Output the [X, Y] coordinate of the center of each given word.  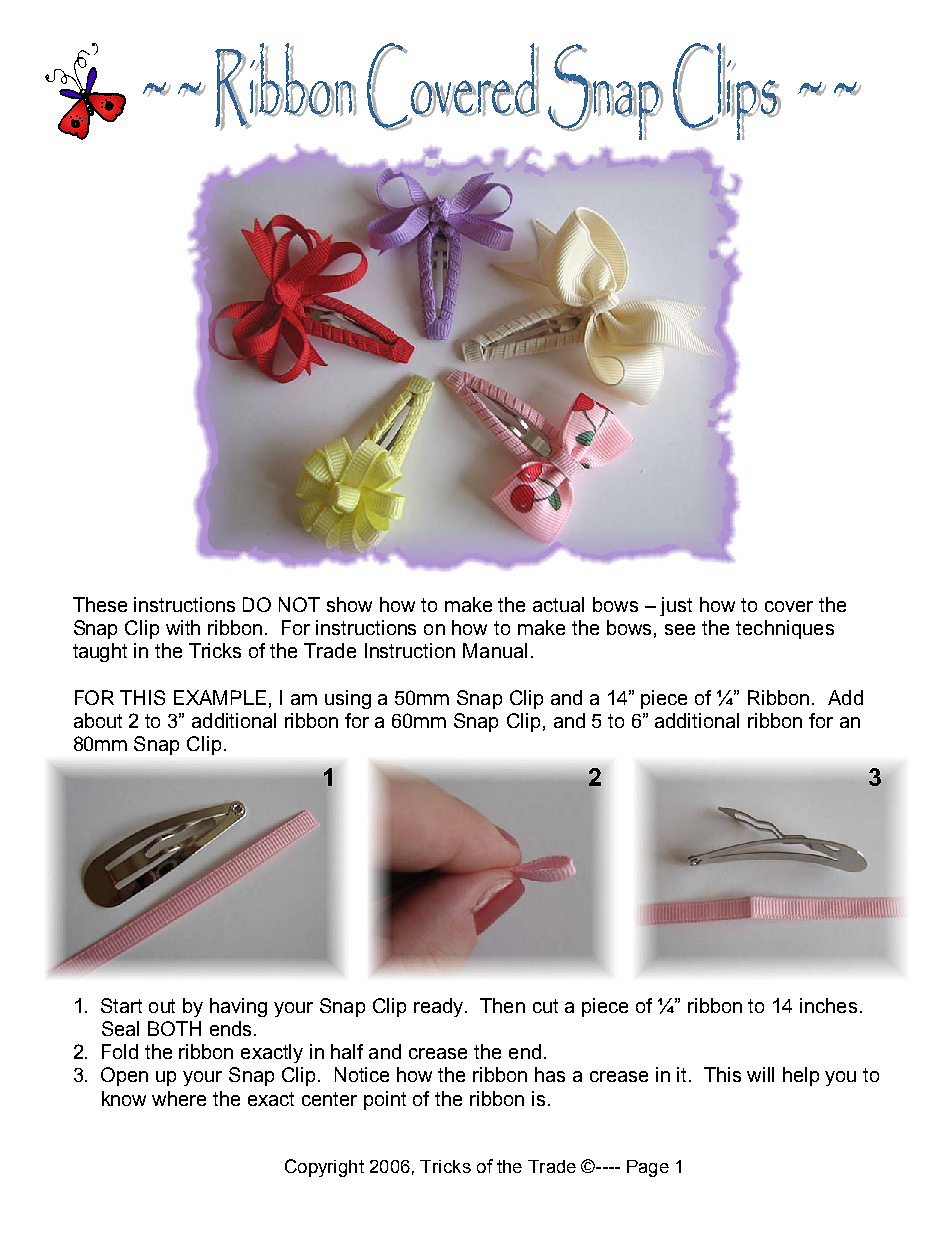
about [98, 720]
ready [440, 1007]
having [238, 1007]
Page [648, 1168]
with [183, 627]
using [348, 699]
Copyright [324, 1168]
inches [828, 1005]
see [680, 629]
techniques [785, 629]
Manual [495, 650]
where [179, 1098]
